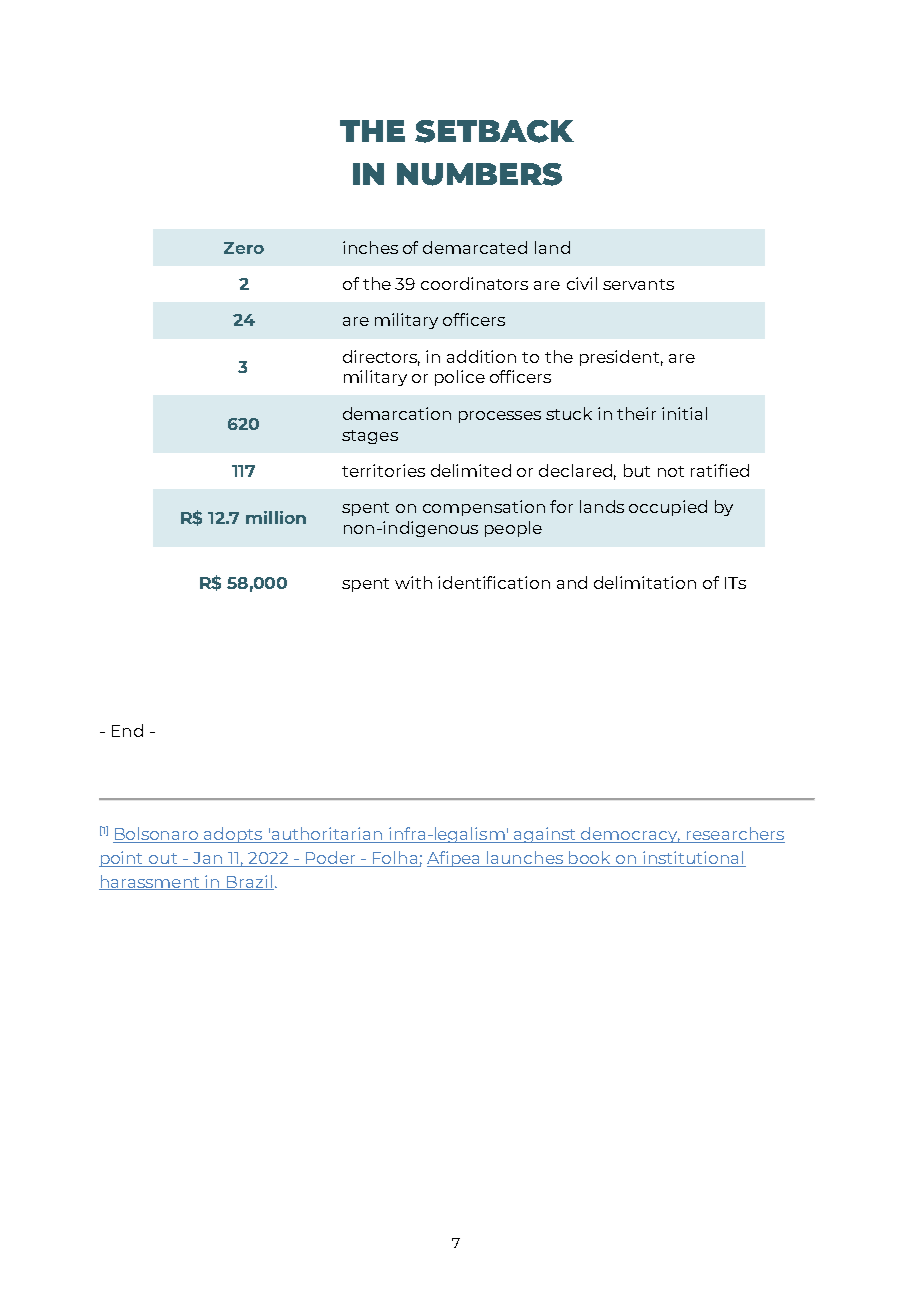  What do you see at coordinates (494, 131) in the page?
I see `SETBACK` at bounding box center [494, 131].
